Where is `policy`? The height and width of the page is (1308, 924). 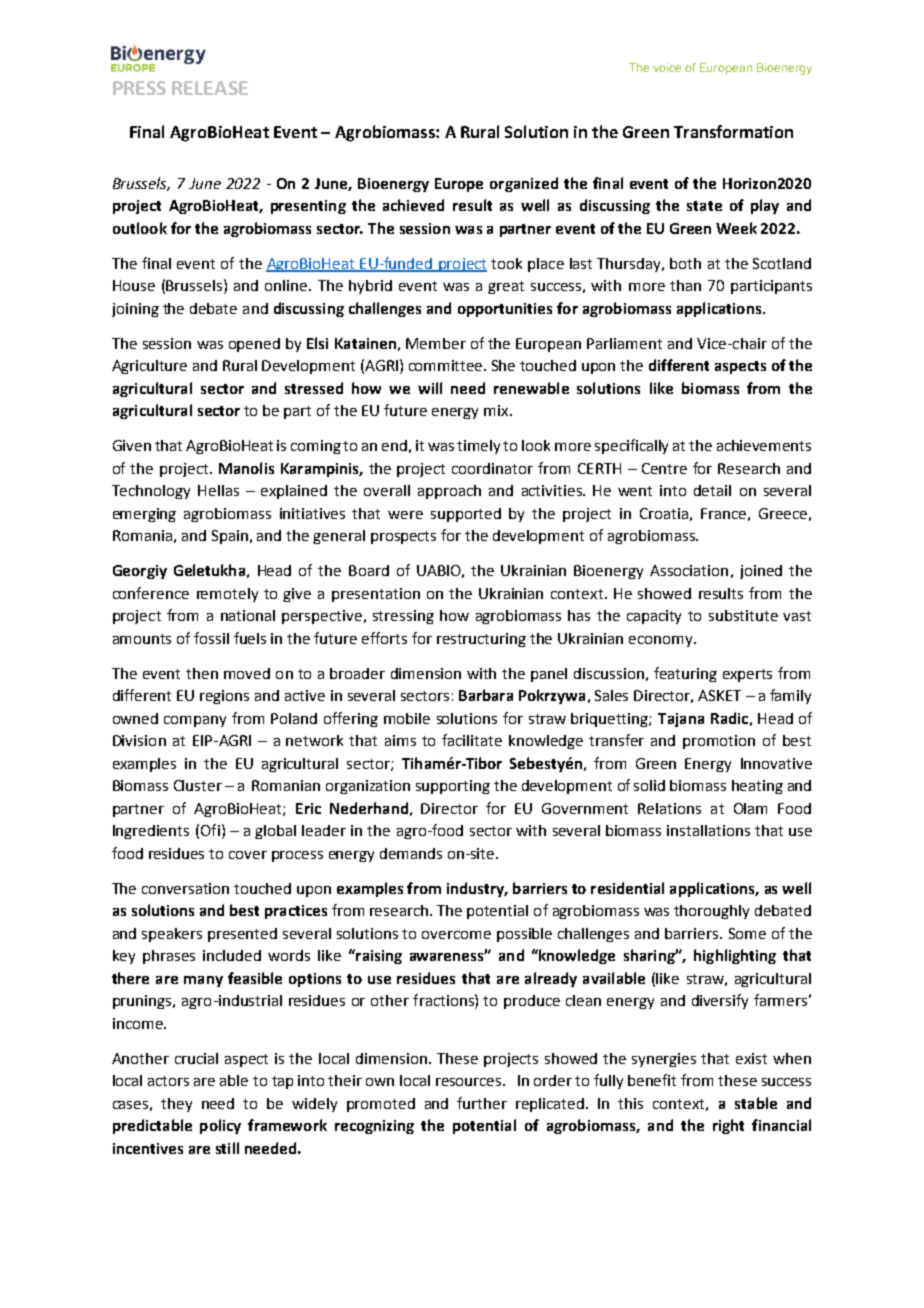 policy is located at coordinates (220, 1126).
